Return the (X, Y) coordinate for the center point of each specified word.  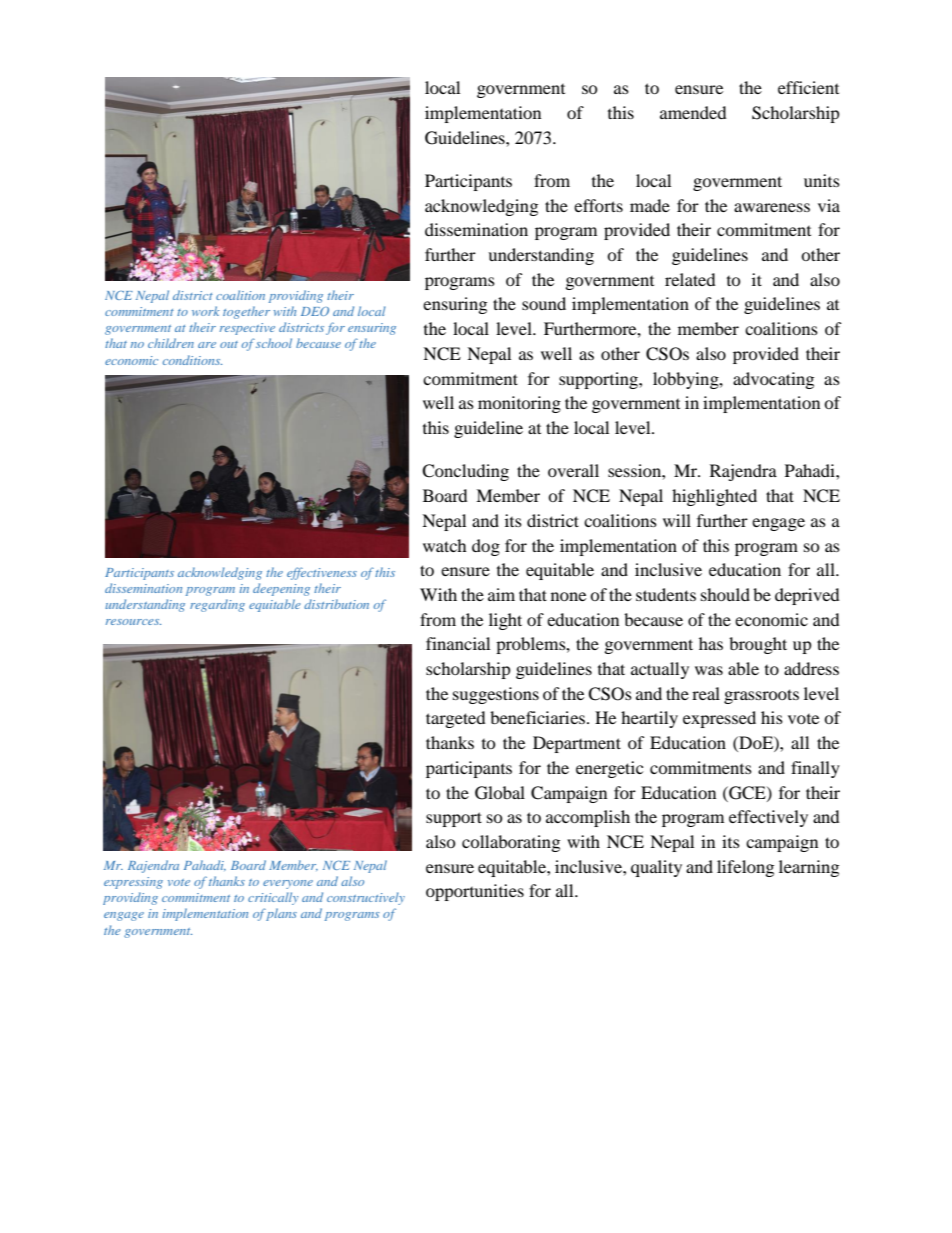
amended (693, 112)
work (205, 311)
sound (544, 303)
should (725, 594)
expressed (719, 719)
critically (273, 898)
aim (501, 594)
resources (133, 622)
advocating (773, 380)
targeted (456, 719)
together (246, 312)
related (690, 279)
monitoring (519, 404)
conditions (192, 360)
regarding (217, 605)
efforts (598, 205)
